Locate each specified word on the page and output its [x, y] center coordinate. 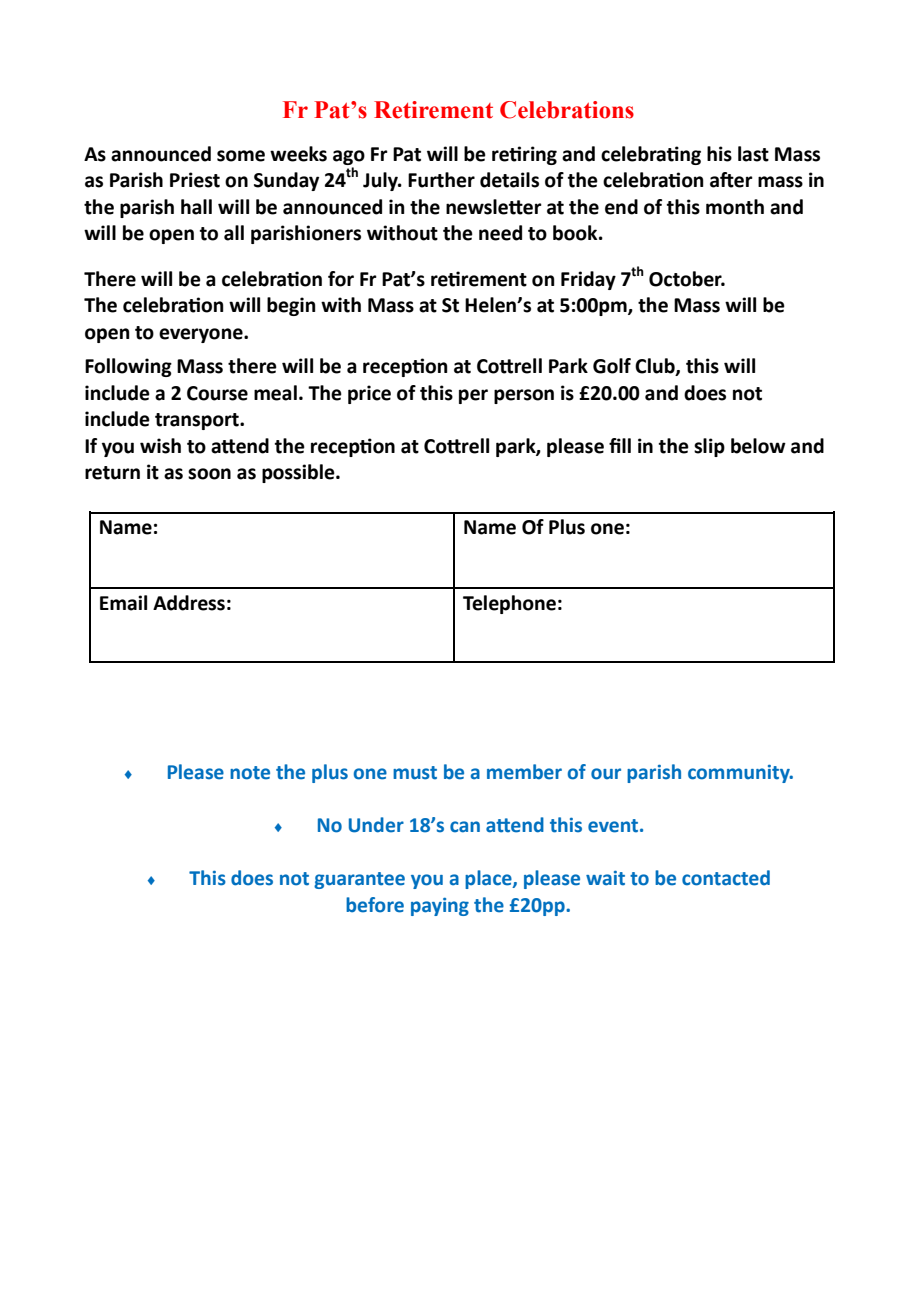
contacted [726, 878]
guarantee [359, 880]
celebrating [651, 155]
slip [709, 447]
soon [209, 474]
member [524, 772]
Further [441, 180]
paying [440, 907]
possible [299, 473]
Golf [612, 366]
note [250, 773]
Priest [195, 180]
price [369, 394]
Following [128, 367]
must [415, 773]
